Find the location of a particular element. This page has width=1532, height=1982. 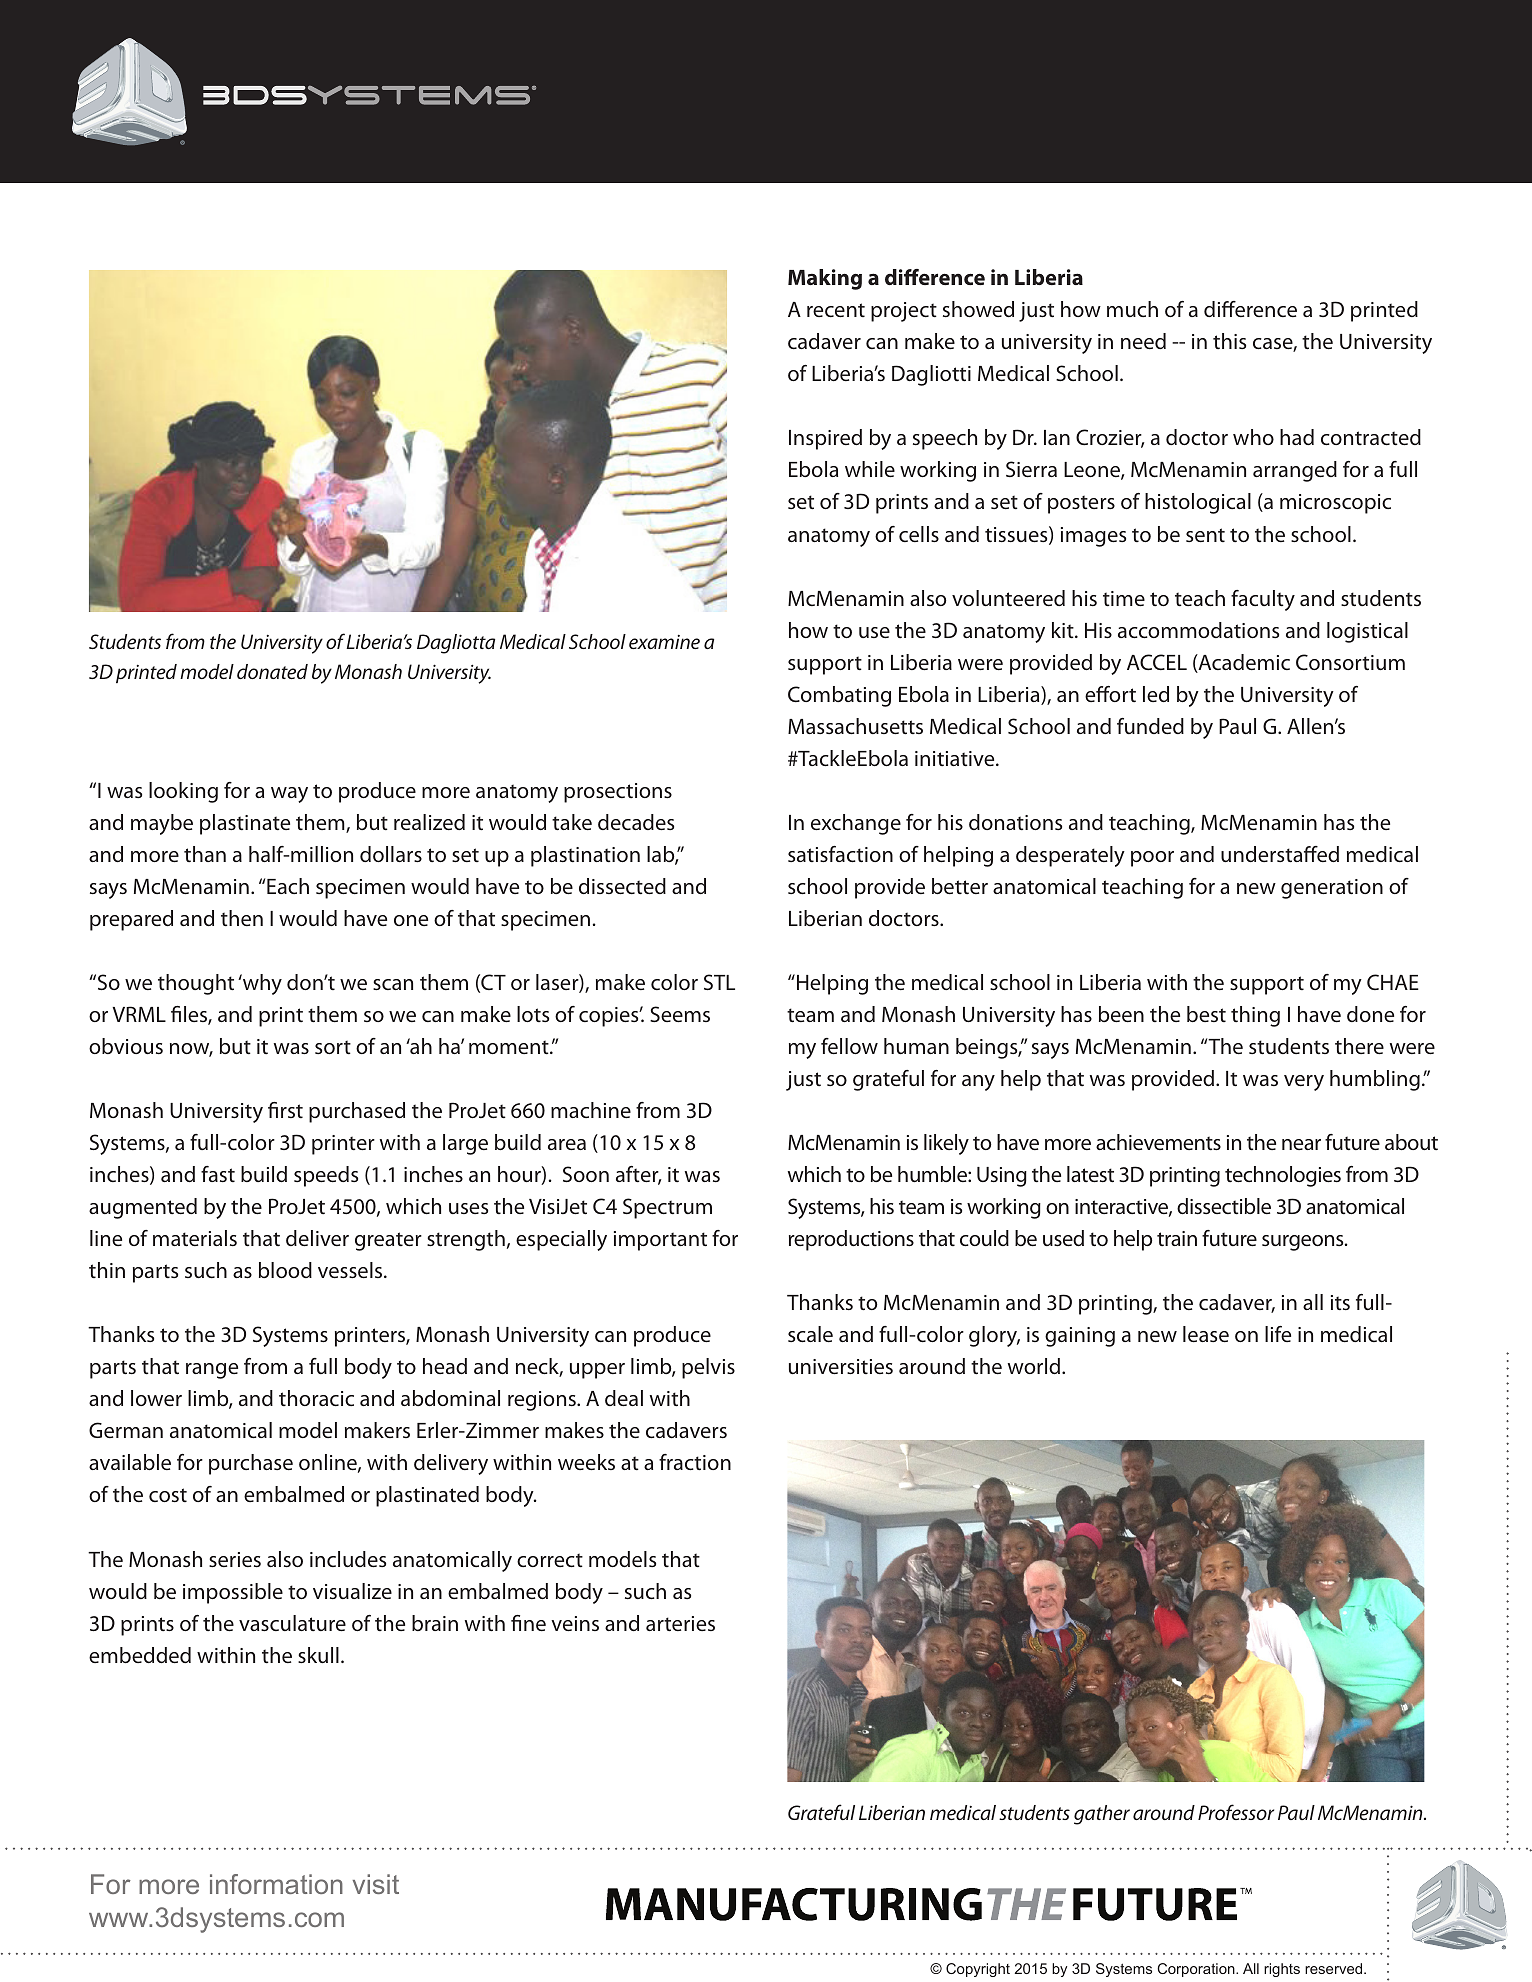

recent is located at coordinates (836, 310).
